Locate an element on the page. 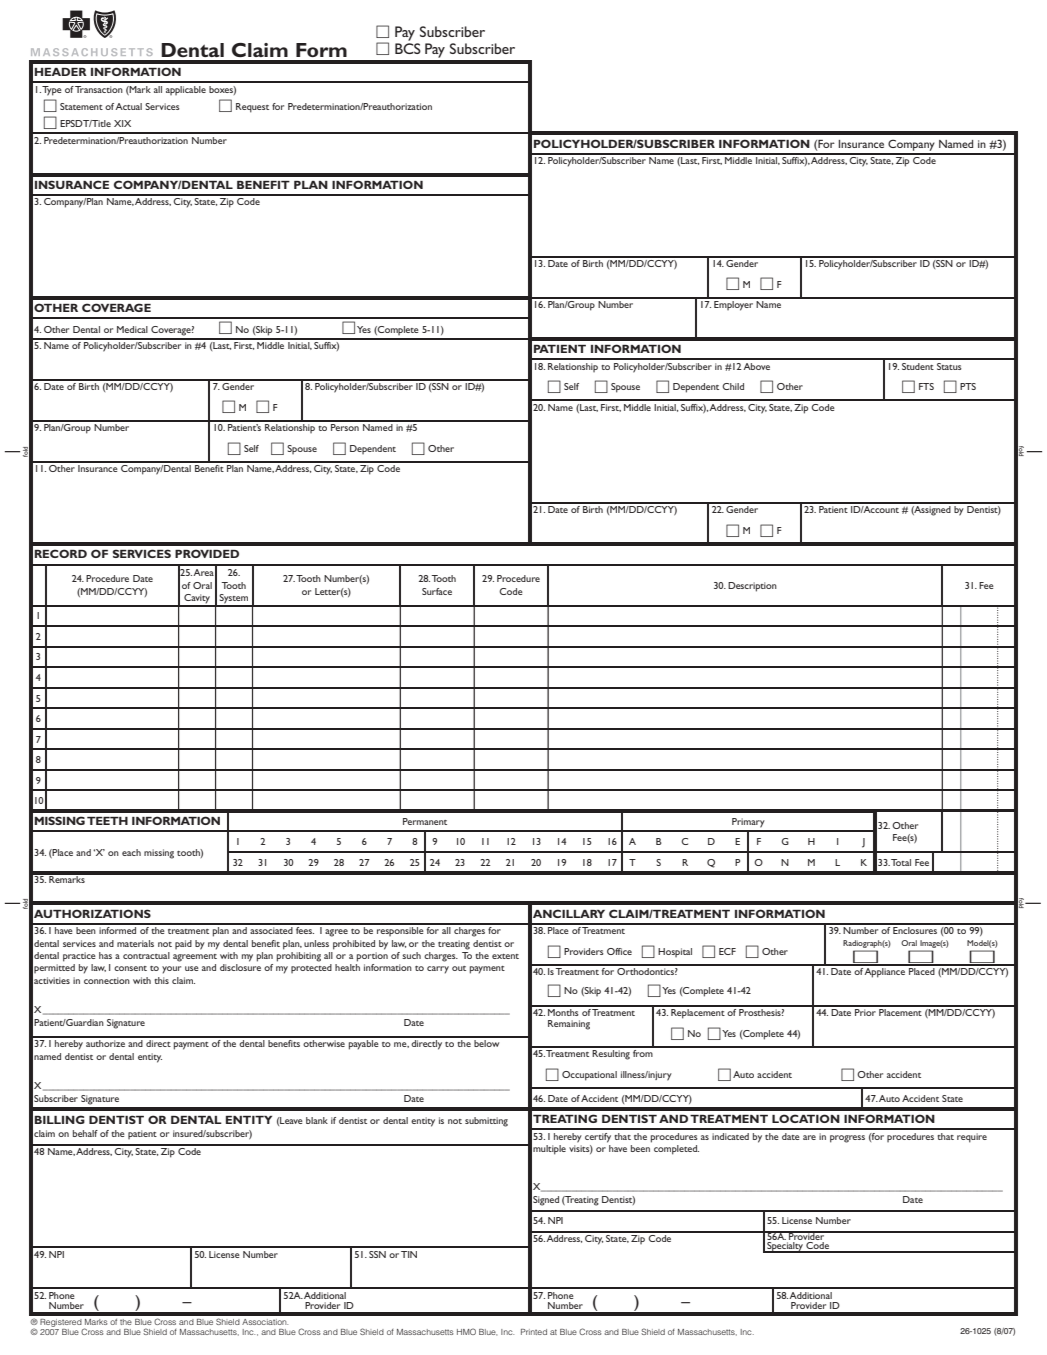  HEADER is located at coordinates (61, 72).
